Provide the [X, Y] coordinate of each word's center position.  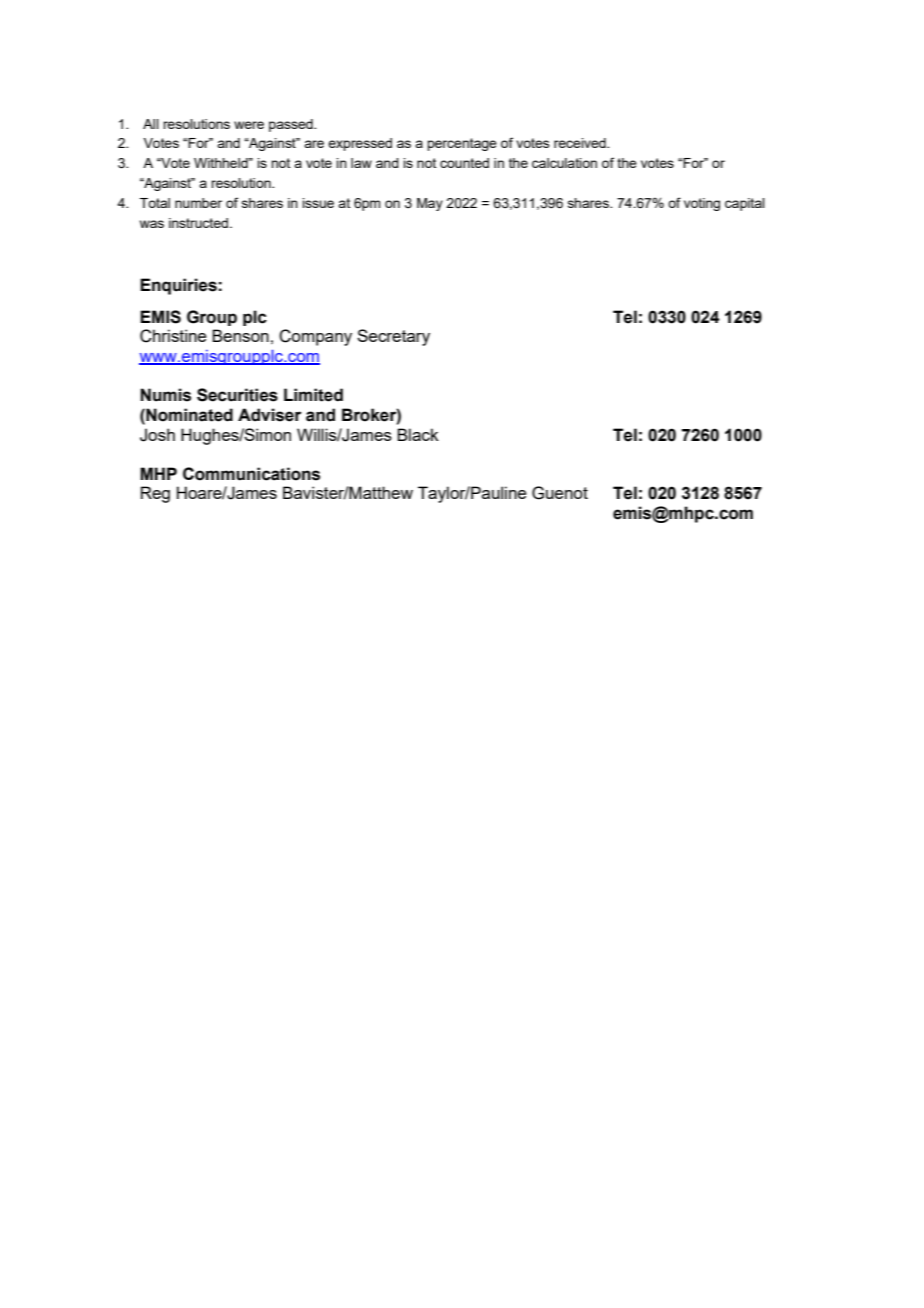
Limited [313, 395]
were [249, 125]
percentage [462, 144]
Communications [251, 474]
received [581, 143]
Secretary [393, 337]
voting [702, 204]
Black [418, 434]
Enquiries [178, 286]
